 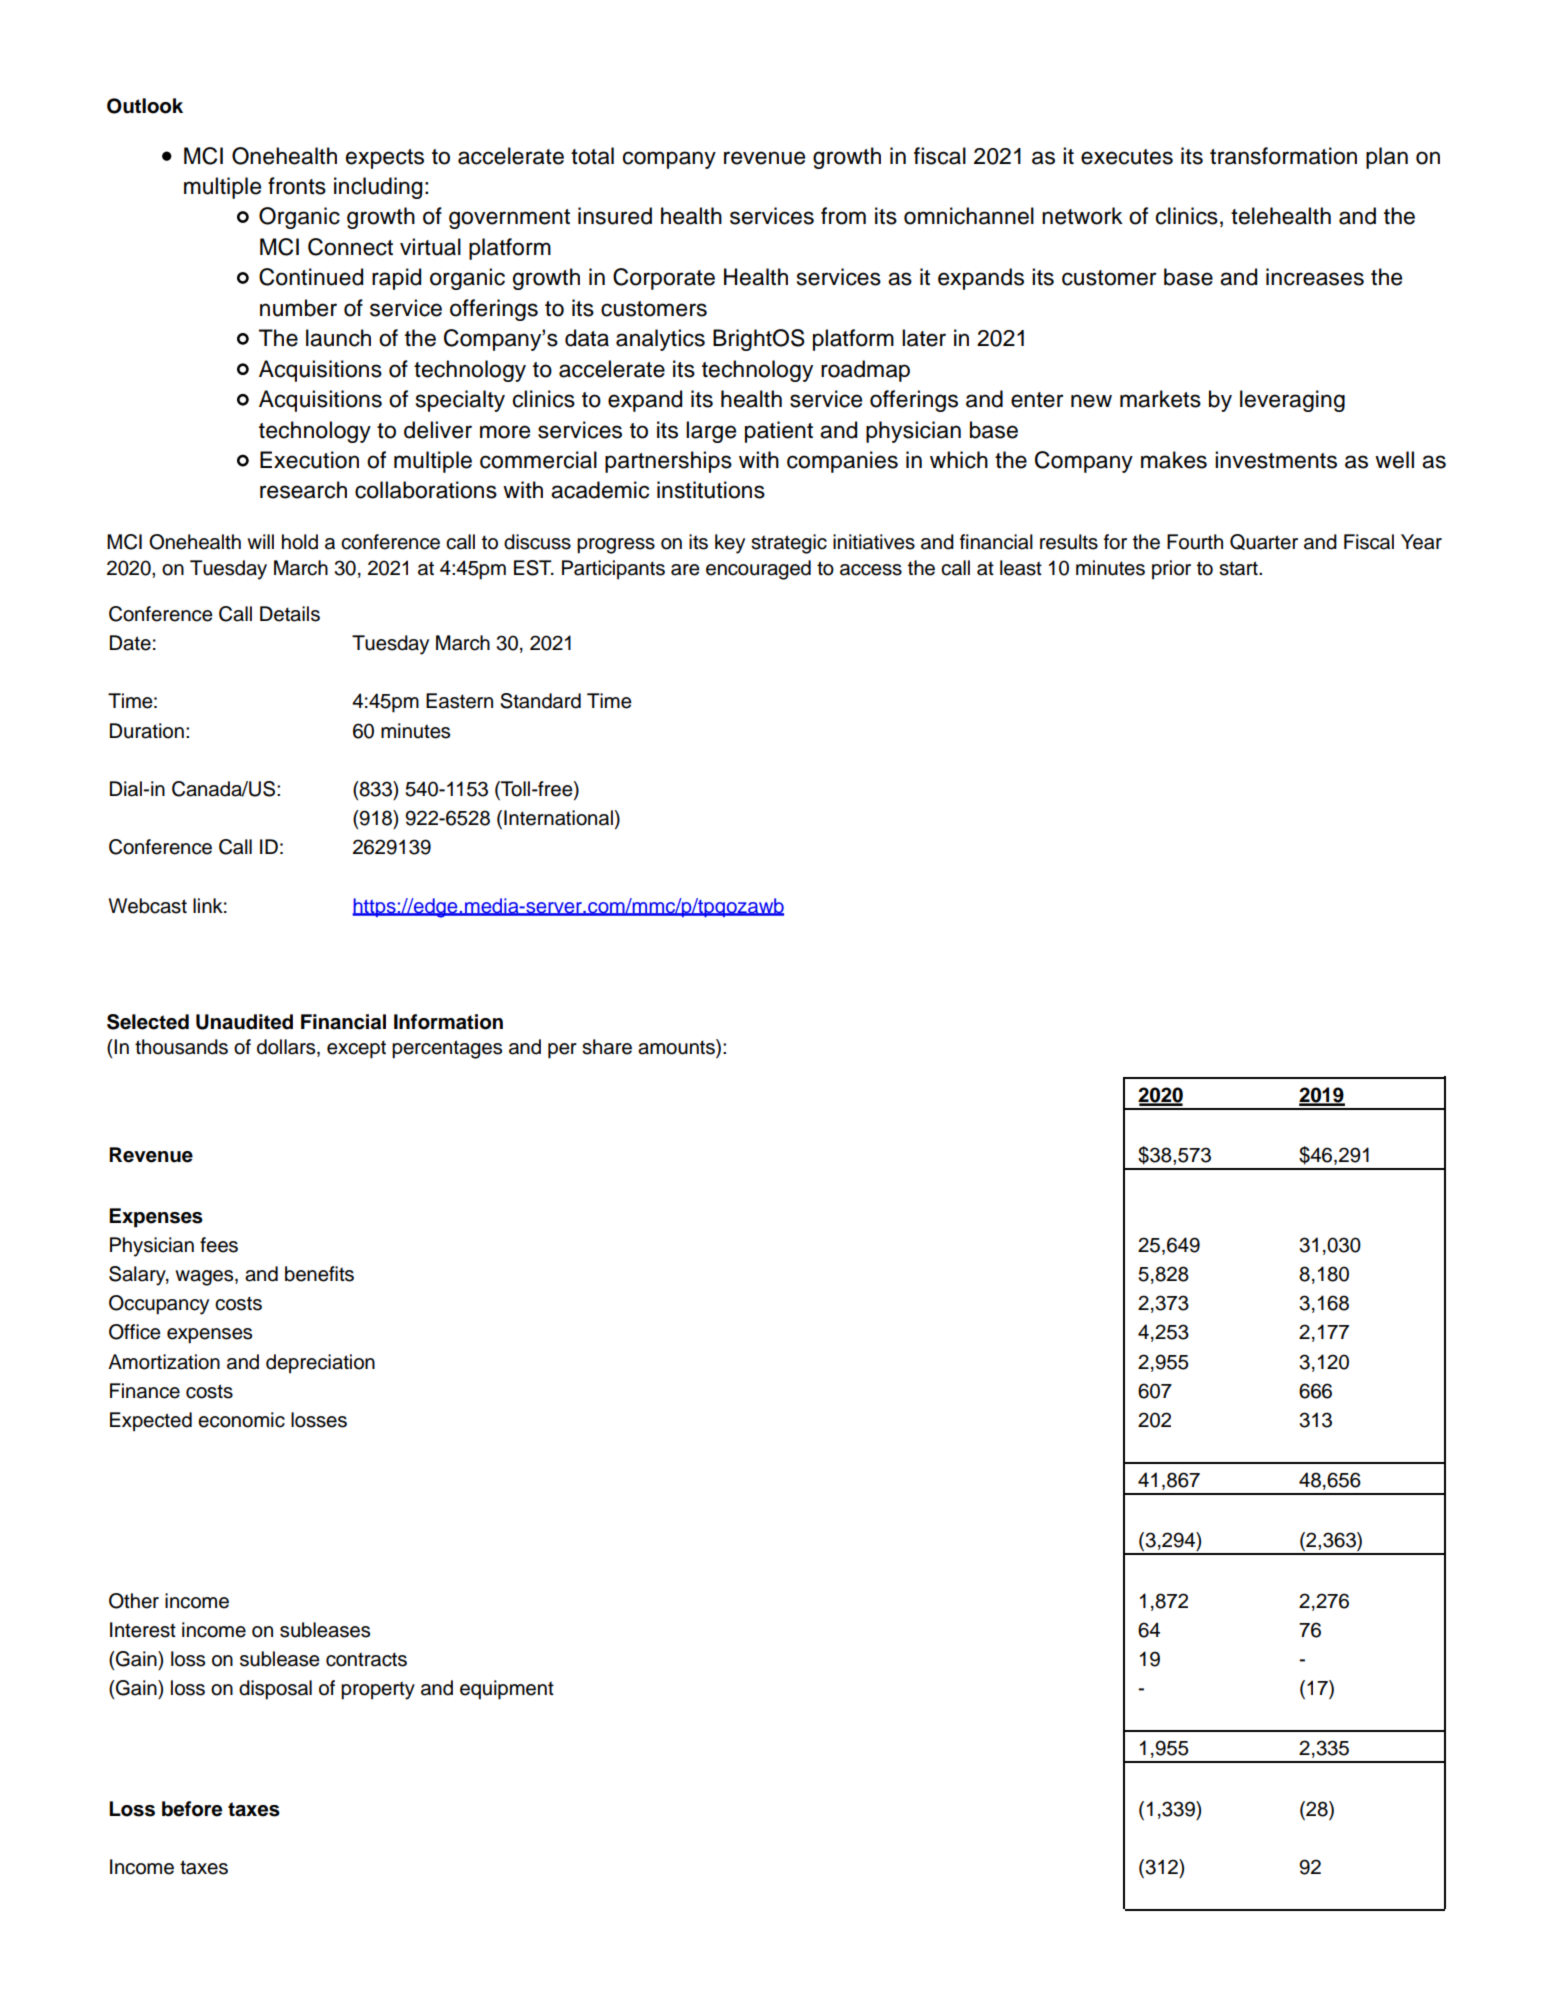 What do you see at coordinates (507, 1690) in the page?
I see `equipment` at bounding box center [507, 1690].
